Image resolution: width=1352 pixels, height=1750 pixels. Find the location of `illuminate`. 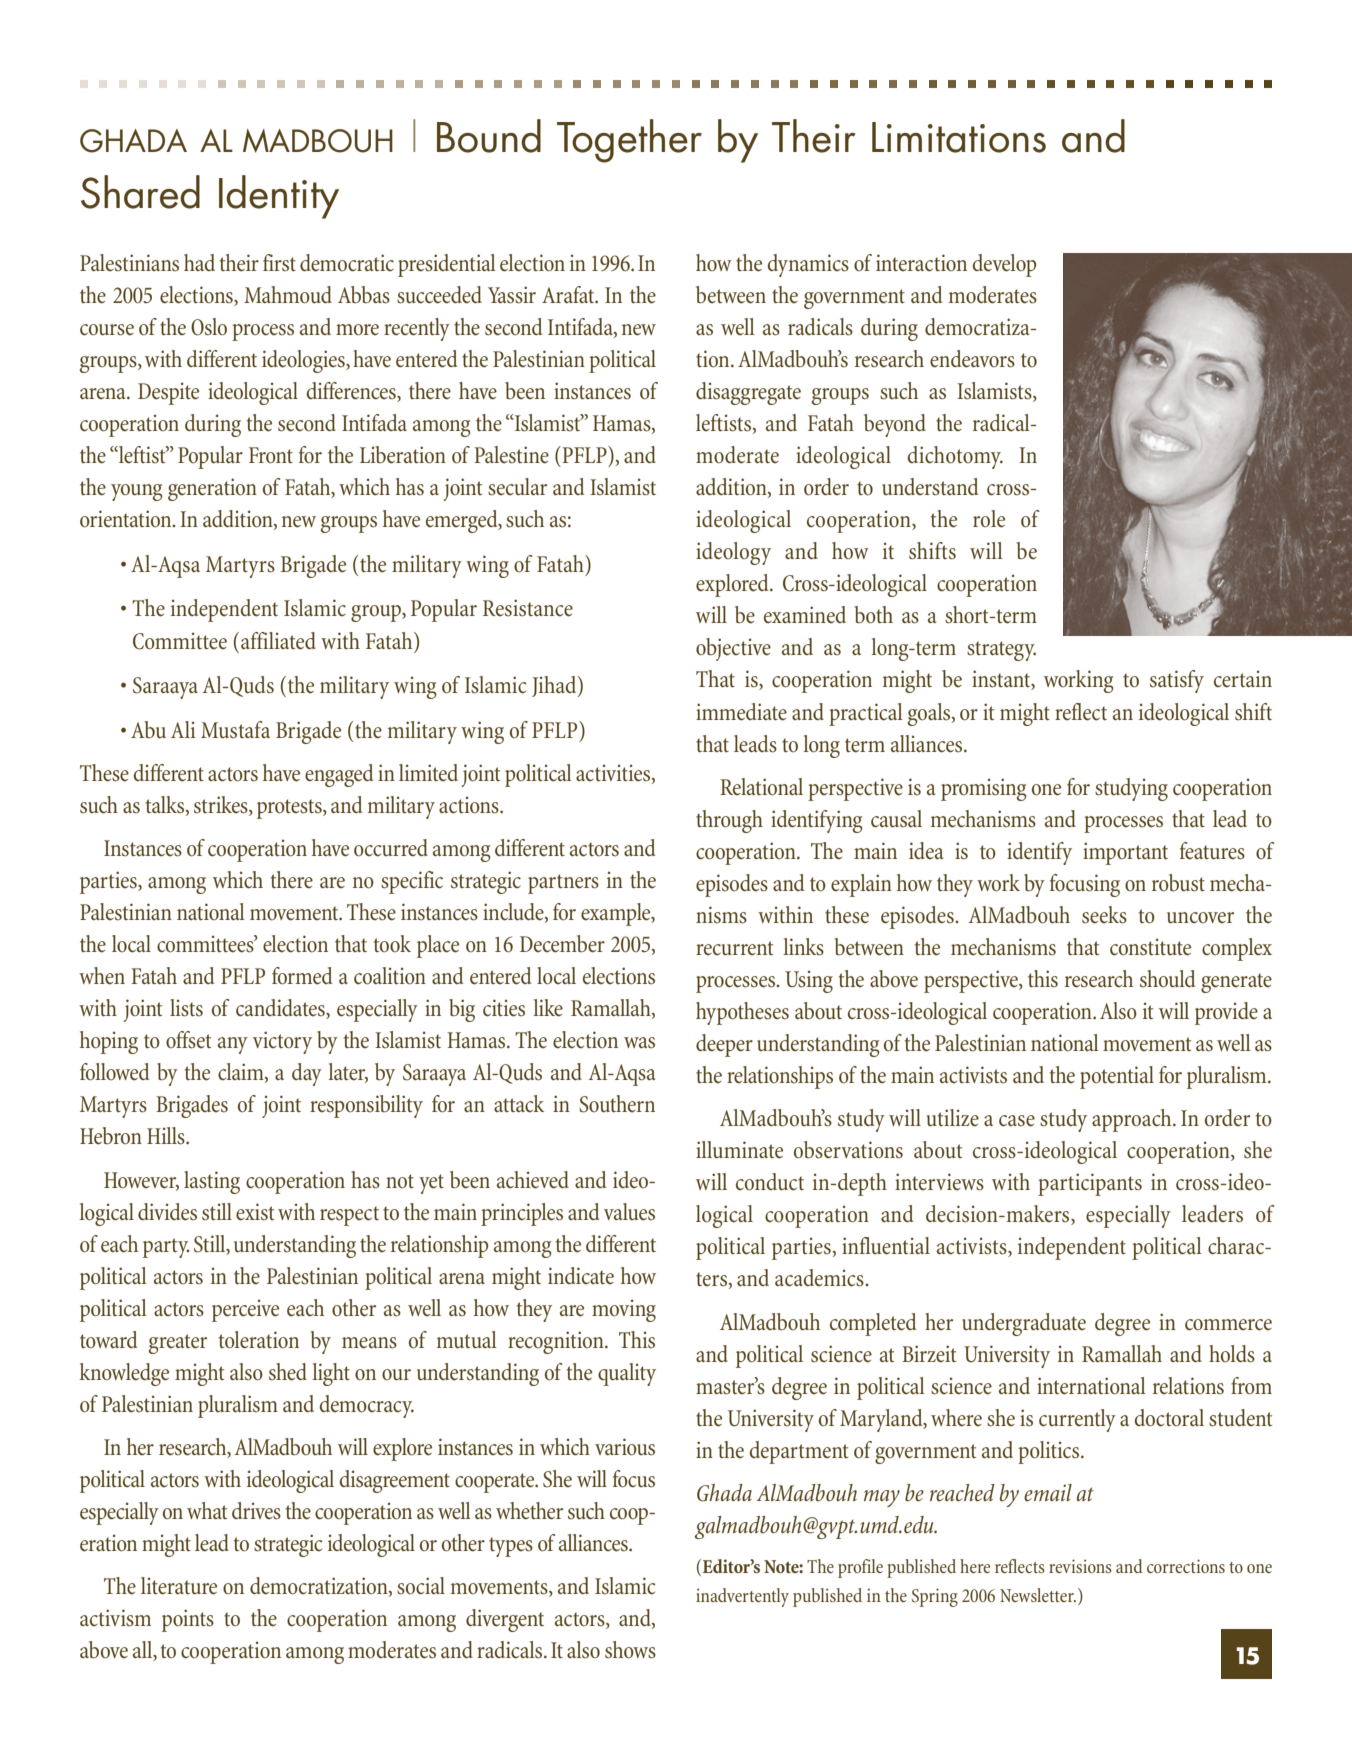

illuminate is located at coordinates (739, 1150).
